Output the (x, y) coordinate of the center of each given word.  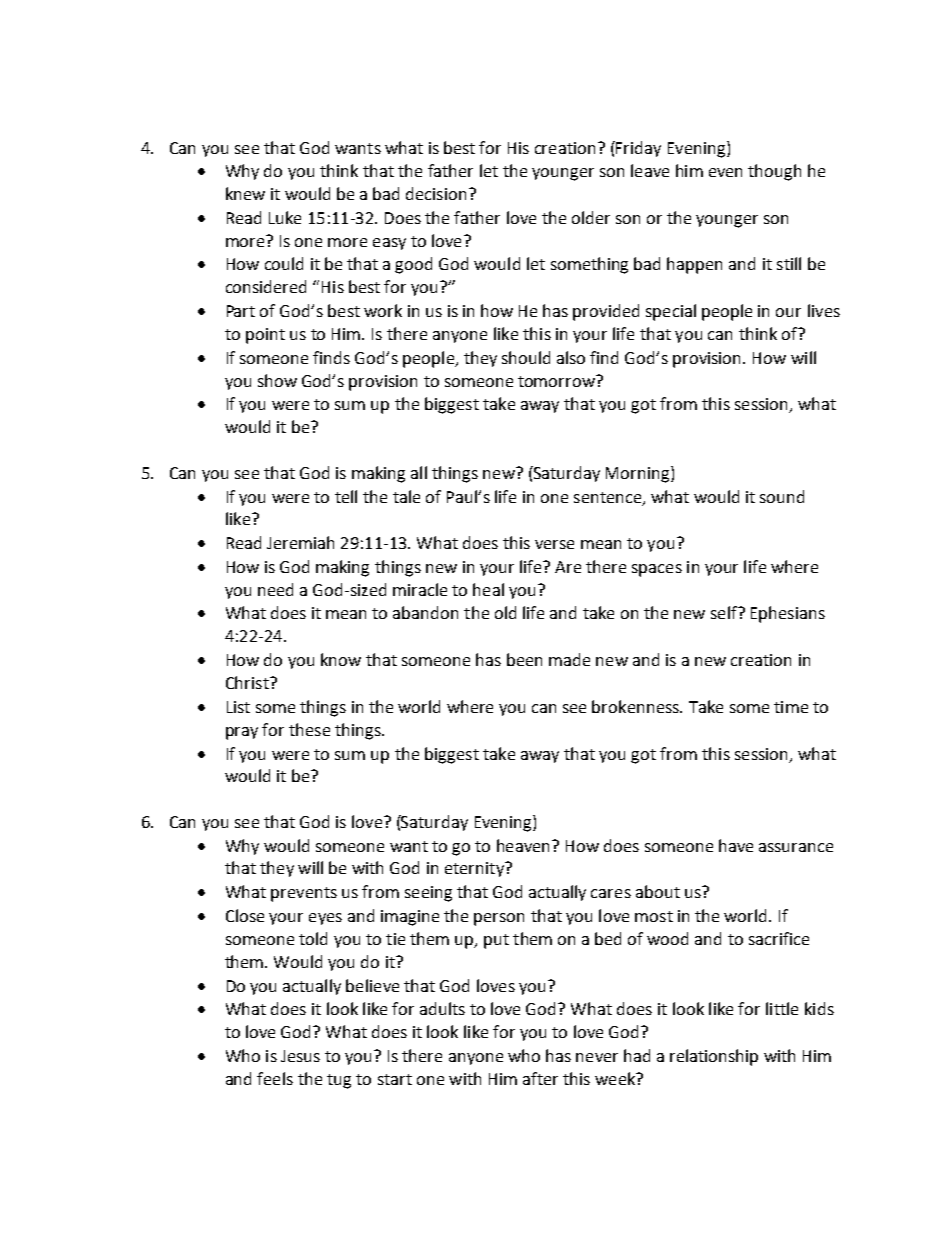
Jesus (300, 1056)
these (309, 729)
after (540, 1078)
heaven (523, 845)
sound (782, 496)
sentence (609, 498)
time (791, 707)
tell (346, 496)
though (774, 172)
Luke (285, 217)
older (591, 217)
